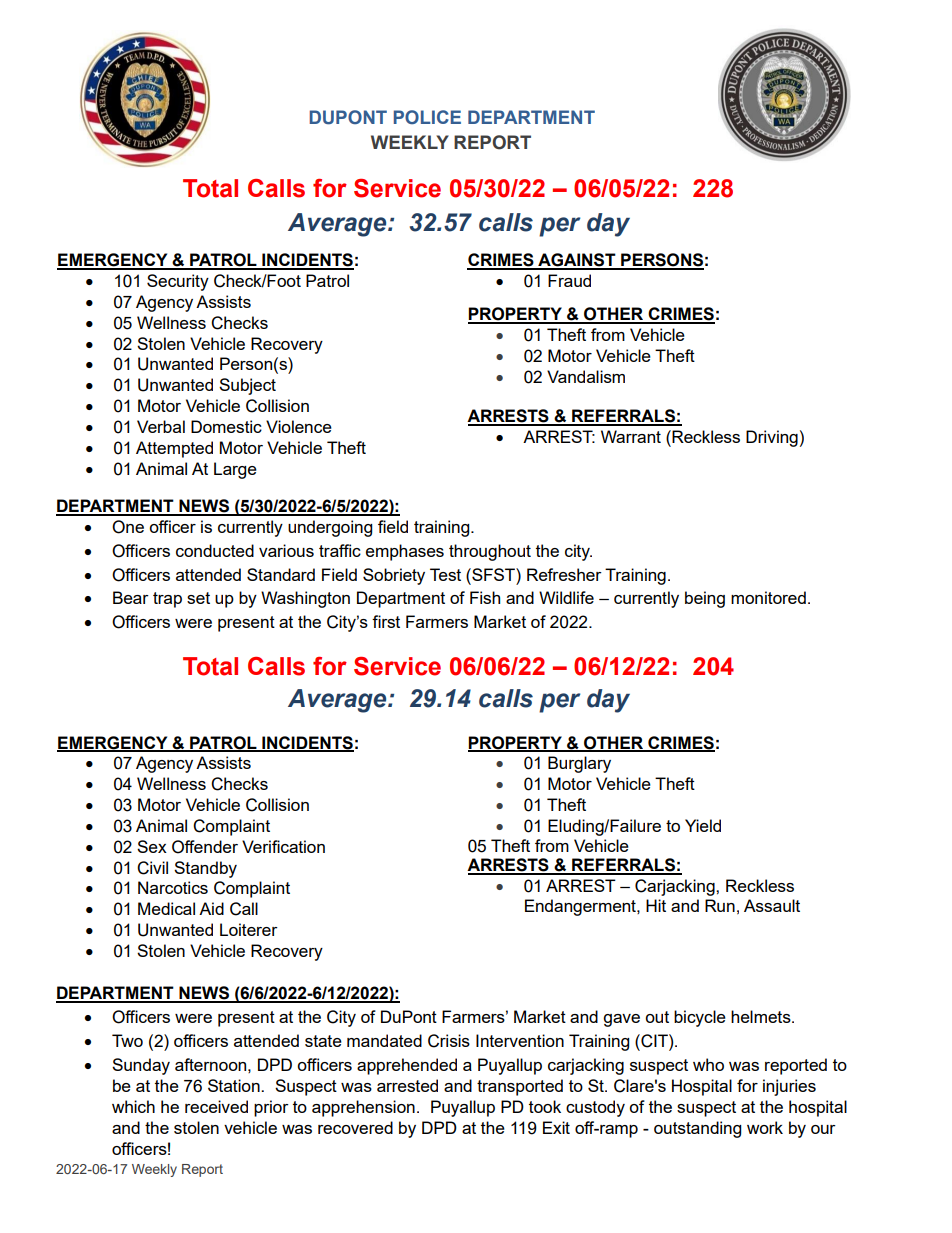 This screenshot has width=952, height=1233. Describe the element at coordinates (765, 1127) in the screenshot. I see `work` at that location.
